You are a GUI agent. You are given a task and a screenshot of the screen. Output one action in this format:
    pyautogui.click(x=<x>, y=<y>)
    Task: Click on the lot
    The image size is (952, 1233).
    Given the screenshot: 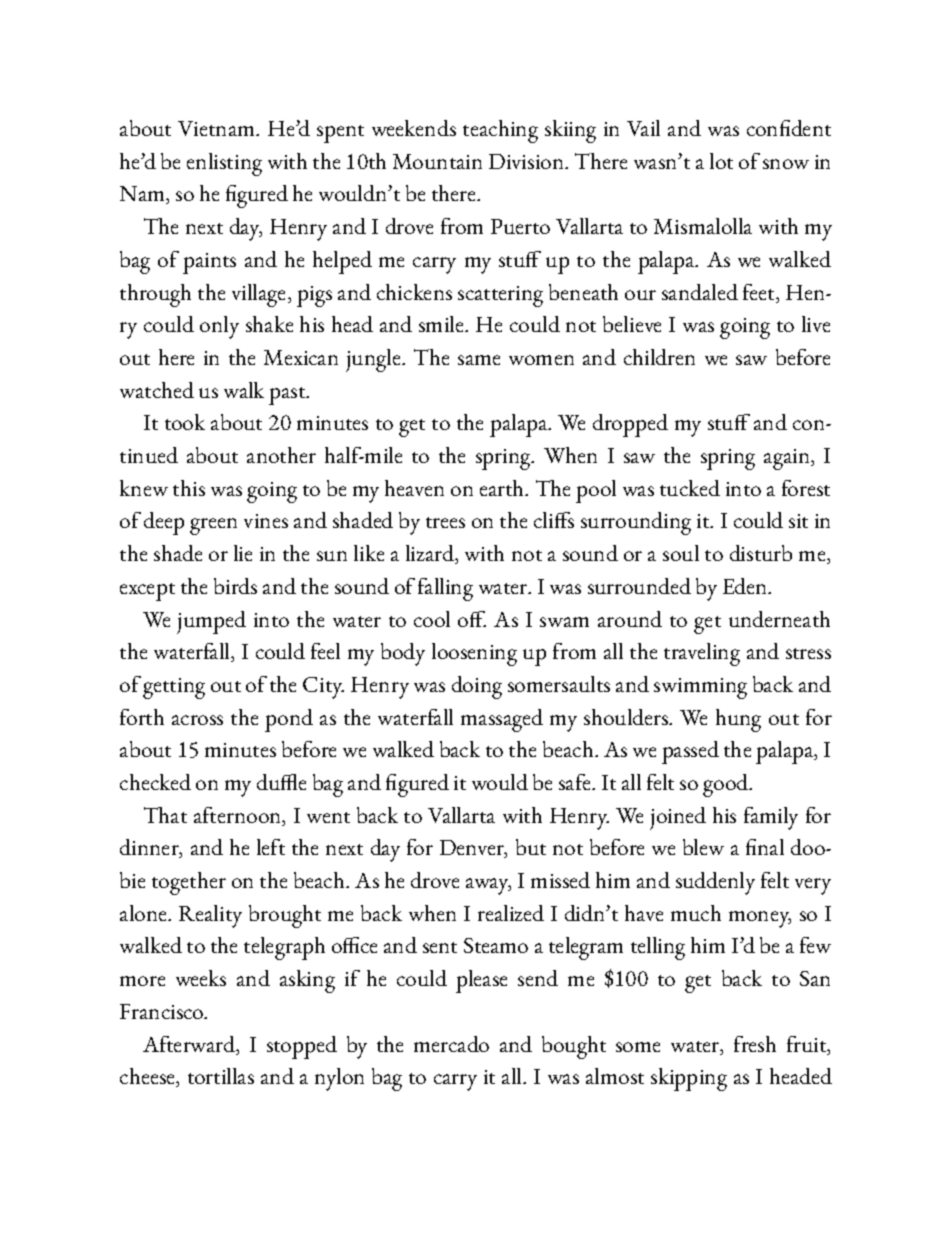 What is the action you would take?
    pyautogui.click(x=721, y=161)
